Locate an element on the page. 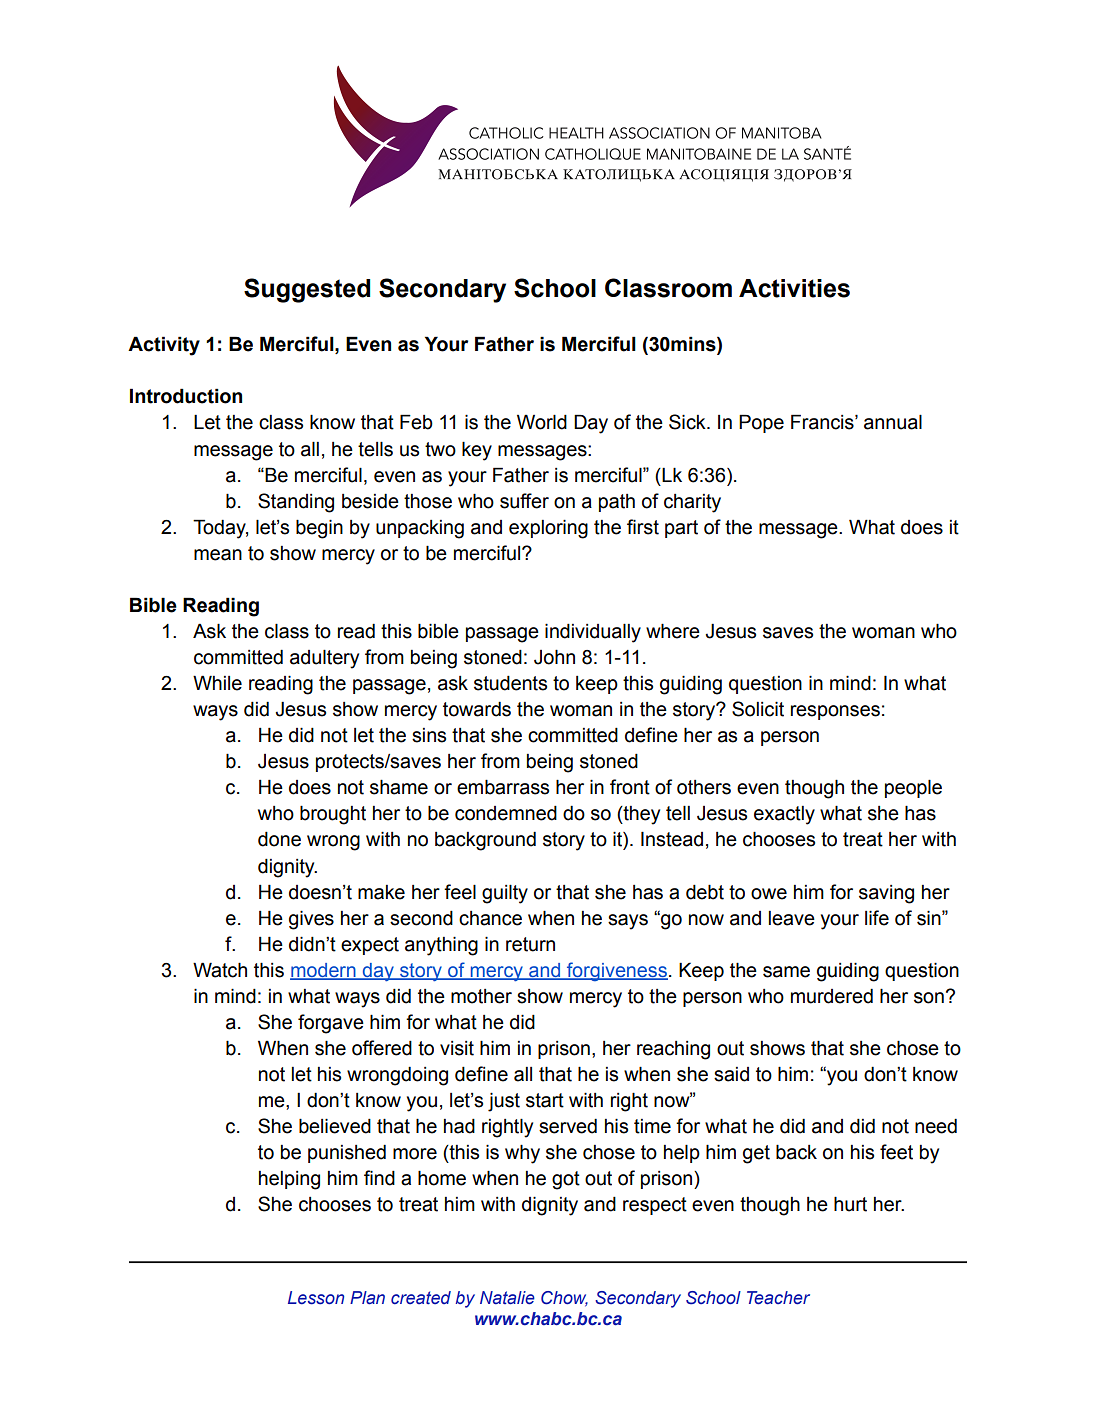 The height and width of the image is (1419, 1096). mean is located at coordinates (218, 555).
